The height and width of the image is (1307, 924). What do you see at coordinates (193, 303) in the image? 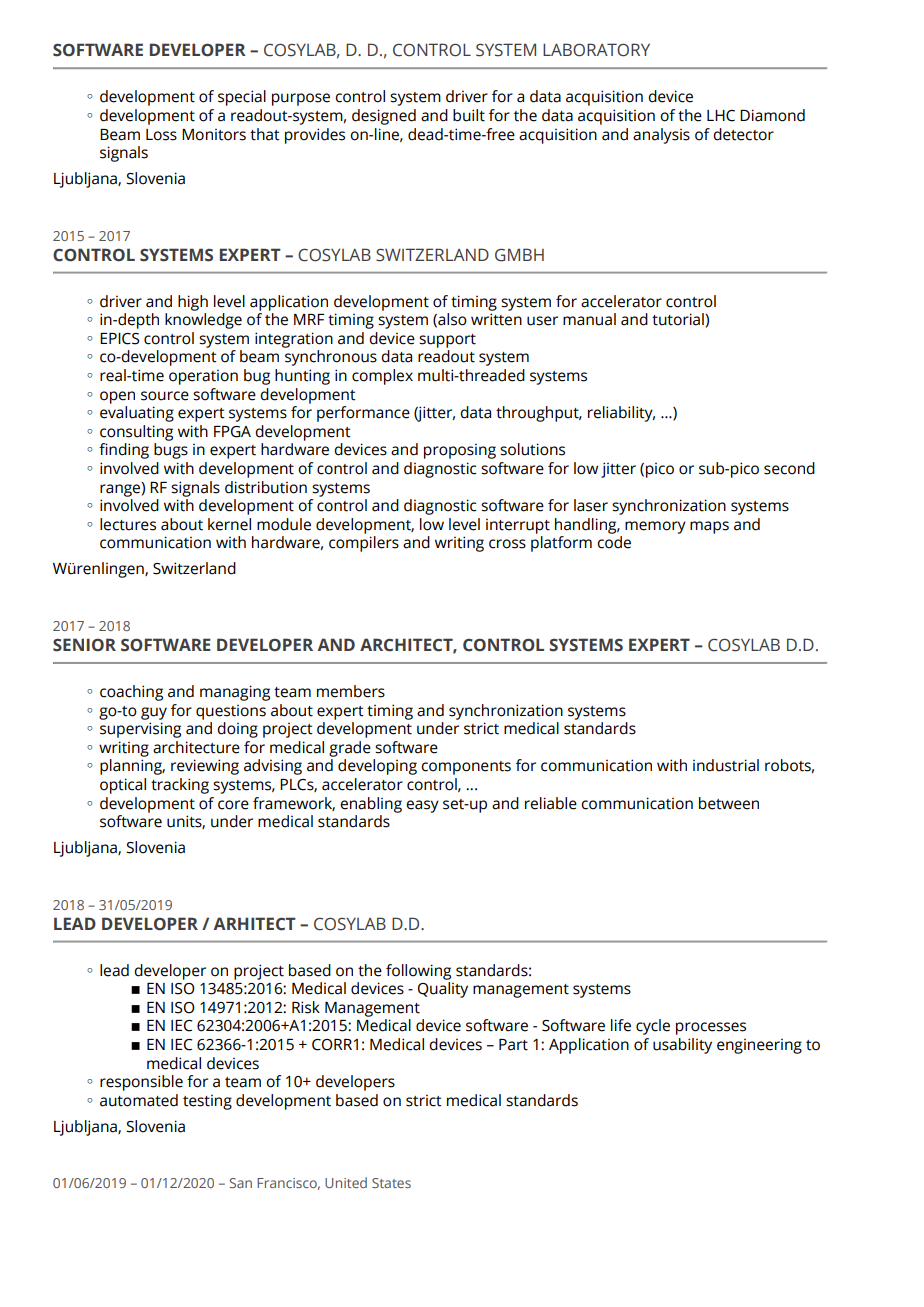
I see `high` at bounding box center [193, 303].
